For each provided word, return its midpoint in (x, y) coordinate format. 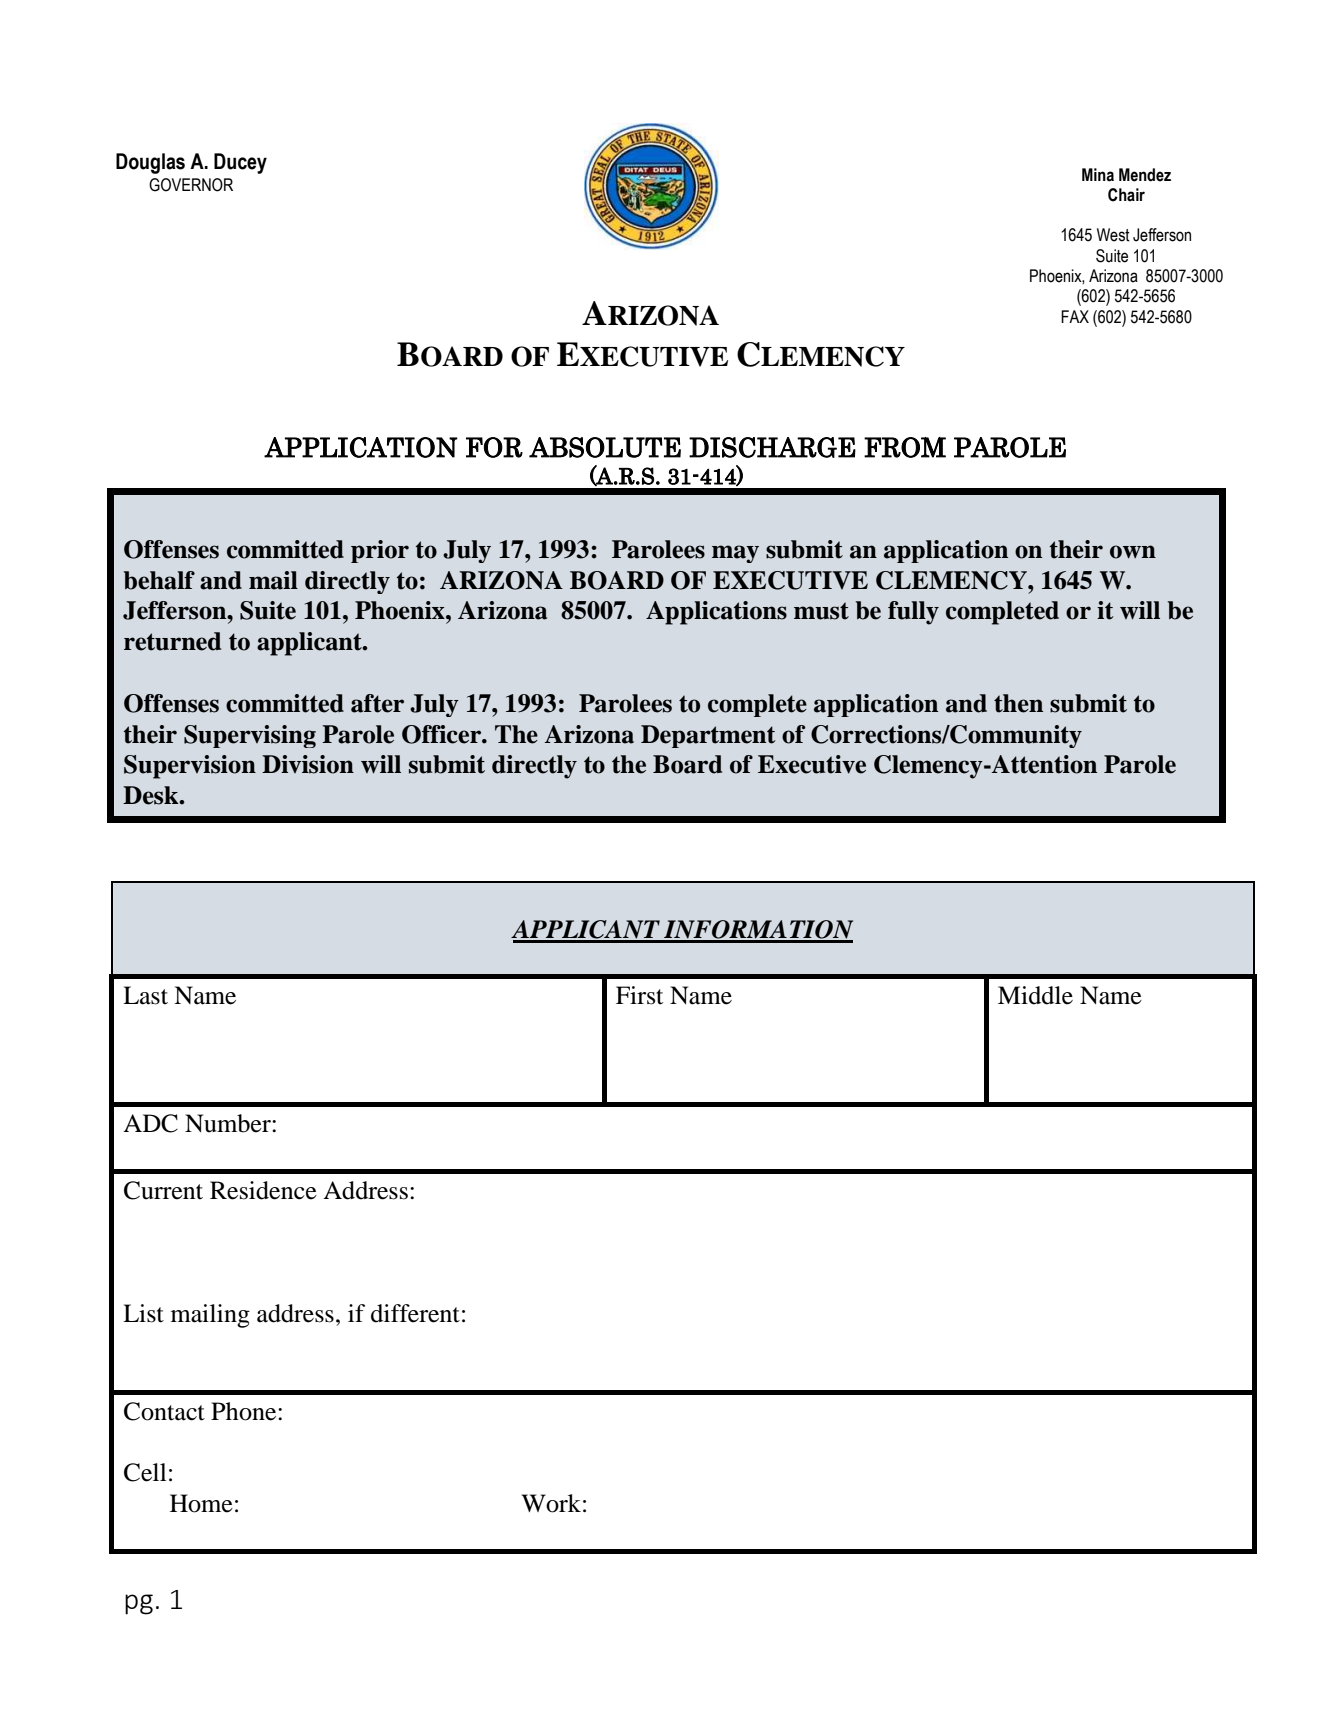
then (1018, 703)
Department (708, 736)
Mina (1098, 175)
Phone (245, 1411)
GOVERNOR (191, 185)
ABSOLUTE (605, 447)
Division (308, 764)
